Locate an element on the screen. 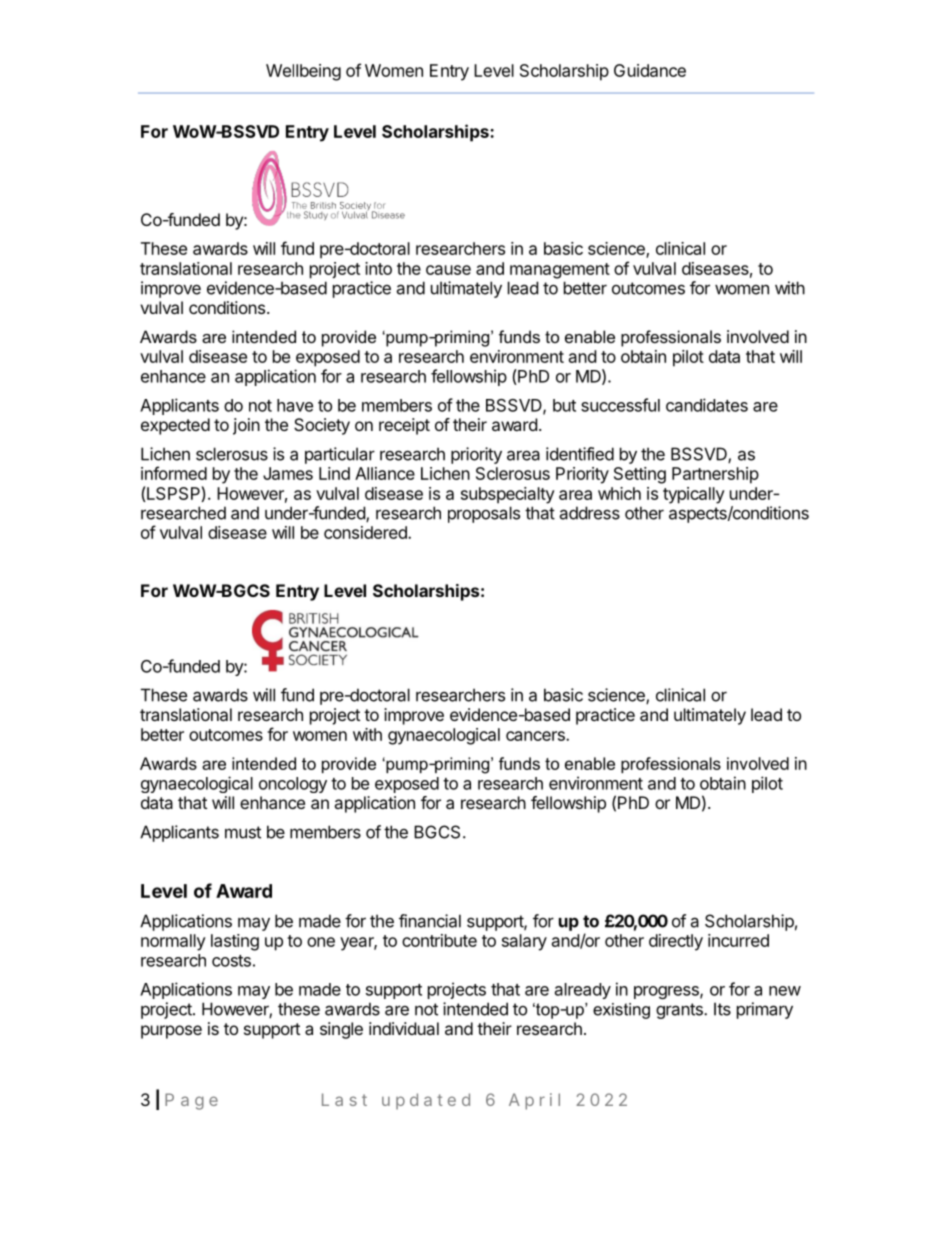 Image resolution: width=952 pixels, height=1233 pixels. receipt is located at coordinates (404, 426).
